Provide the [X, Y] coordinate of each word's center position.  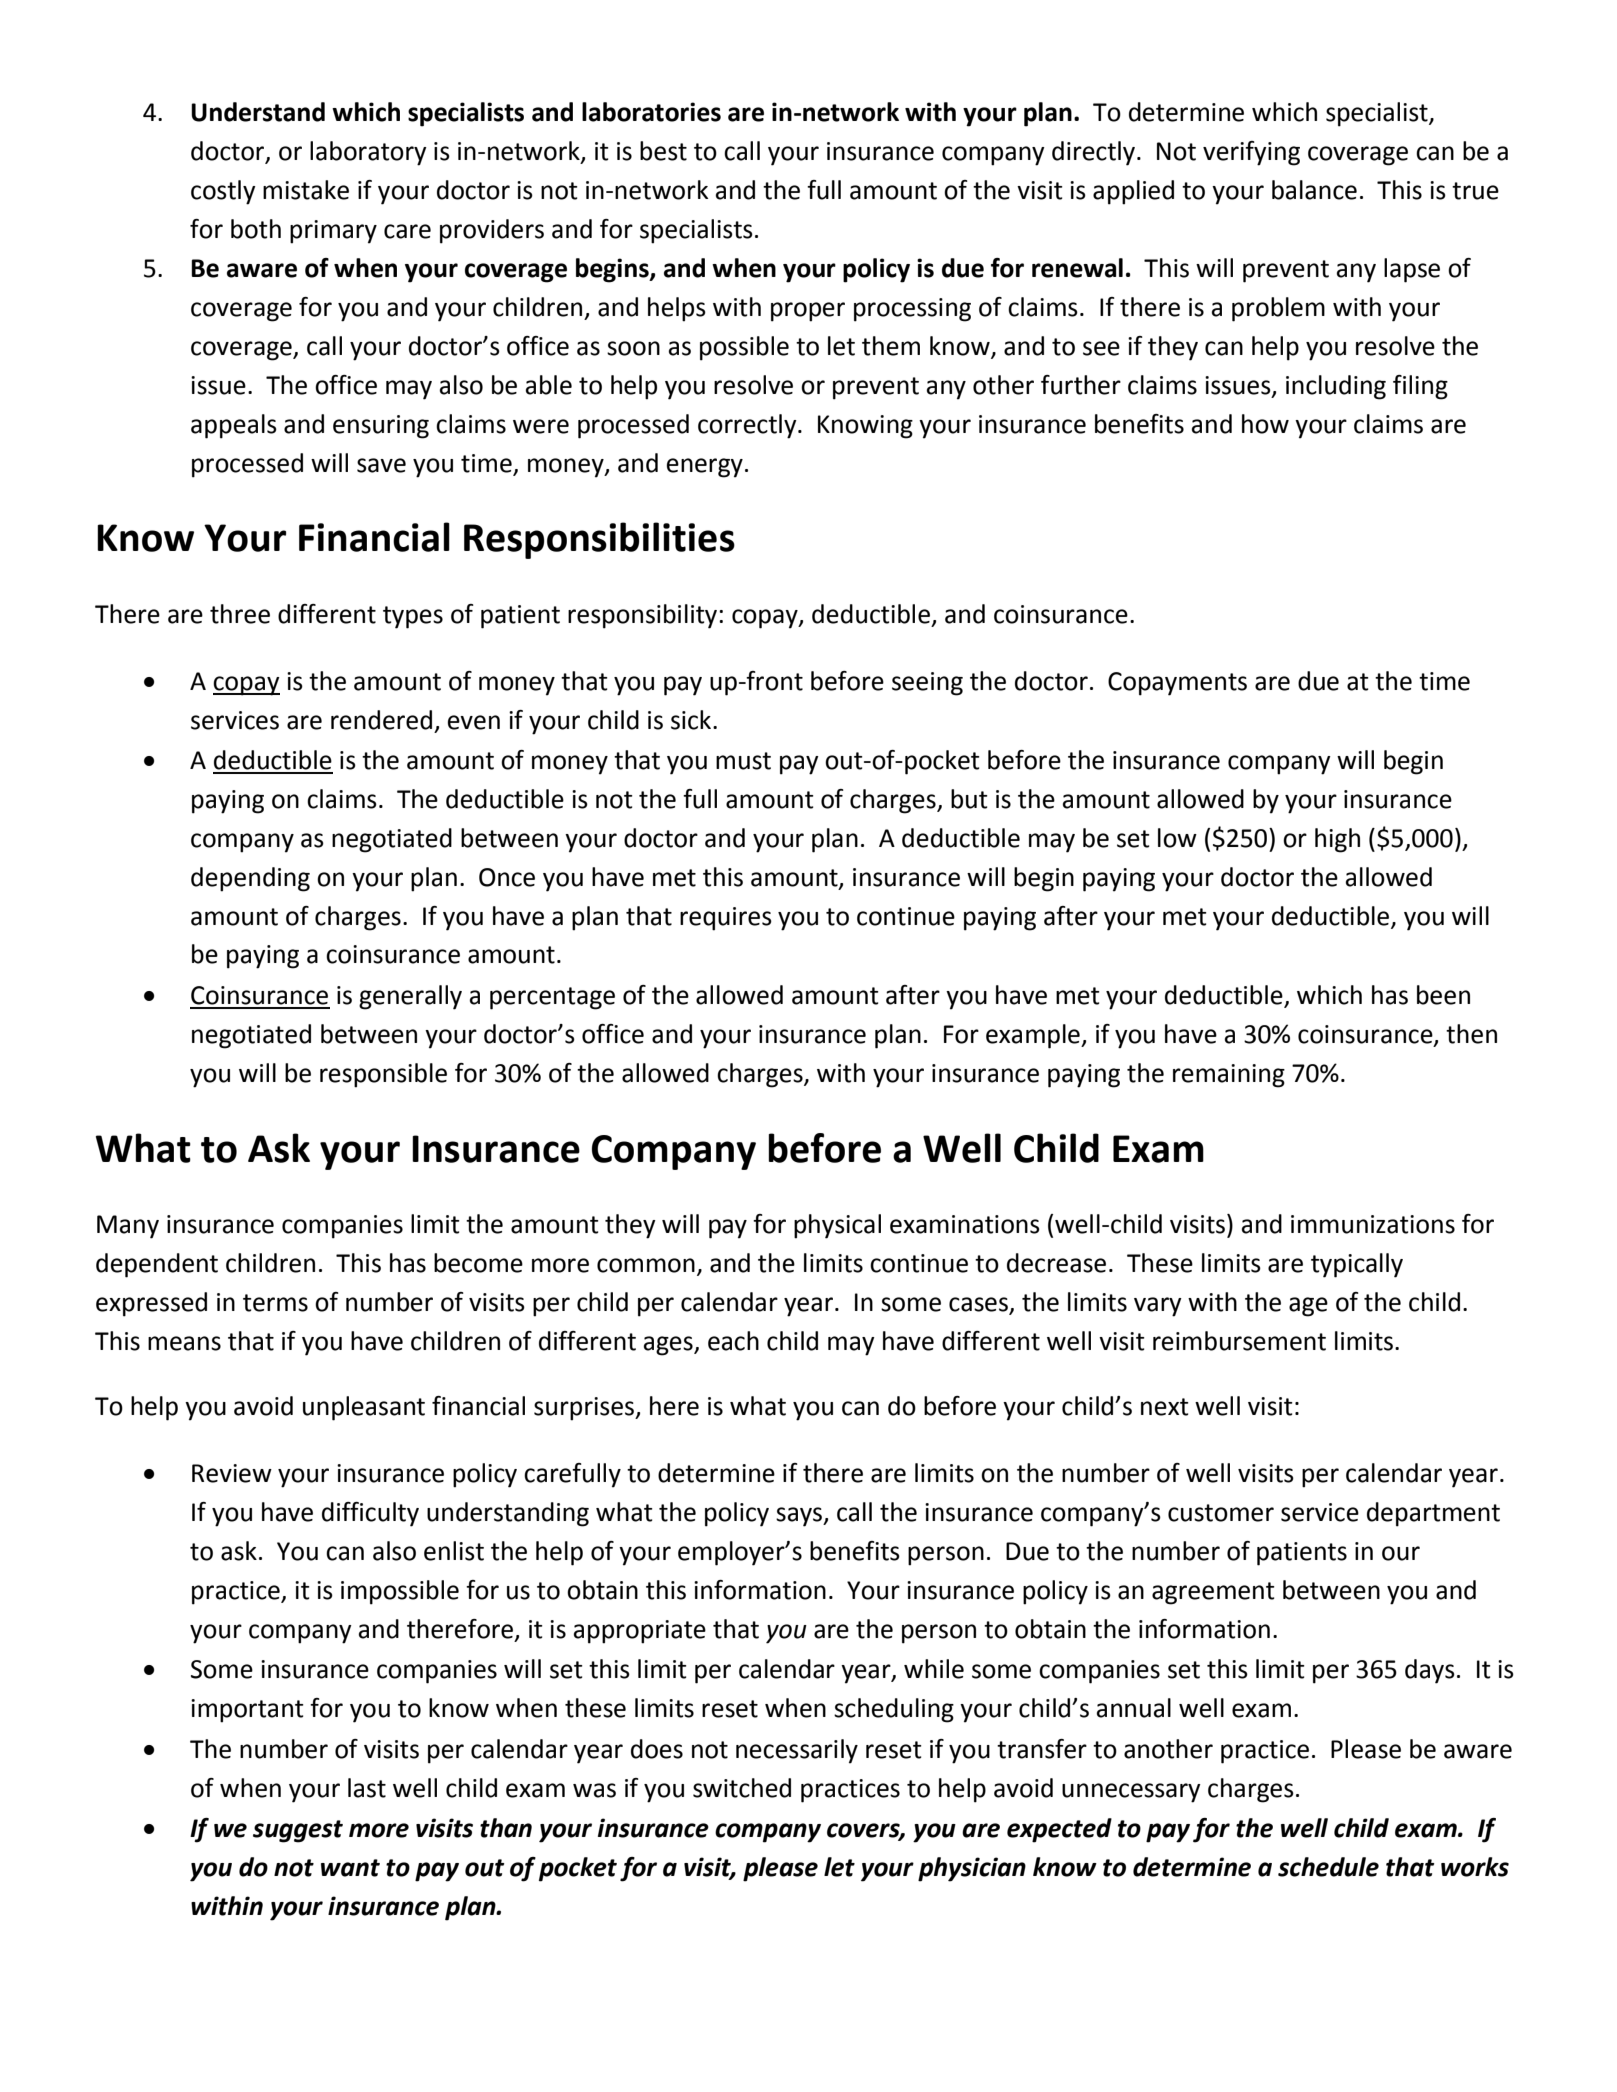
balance [1314, 190]
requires [726, 919]
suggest [298, 1831]
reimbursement [1239, 1341]
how [1265, 424]
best [663, 151]
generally [410, 997]
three [240, 614]
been [1443, 995]
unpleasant [364, 1408]
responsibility [644, 616]
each [733, 1341]
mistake [306, 190]
